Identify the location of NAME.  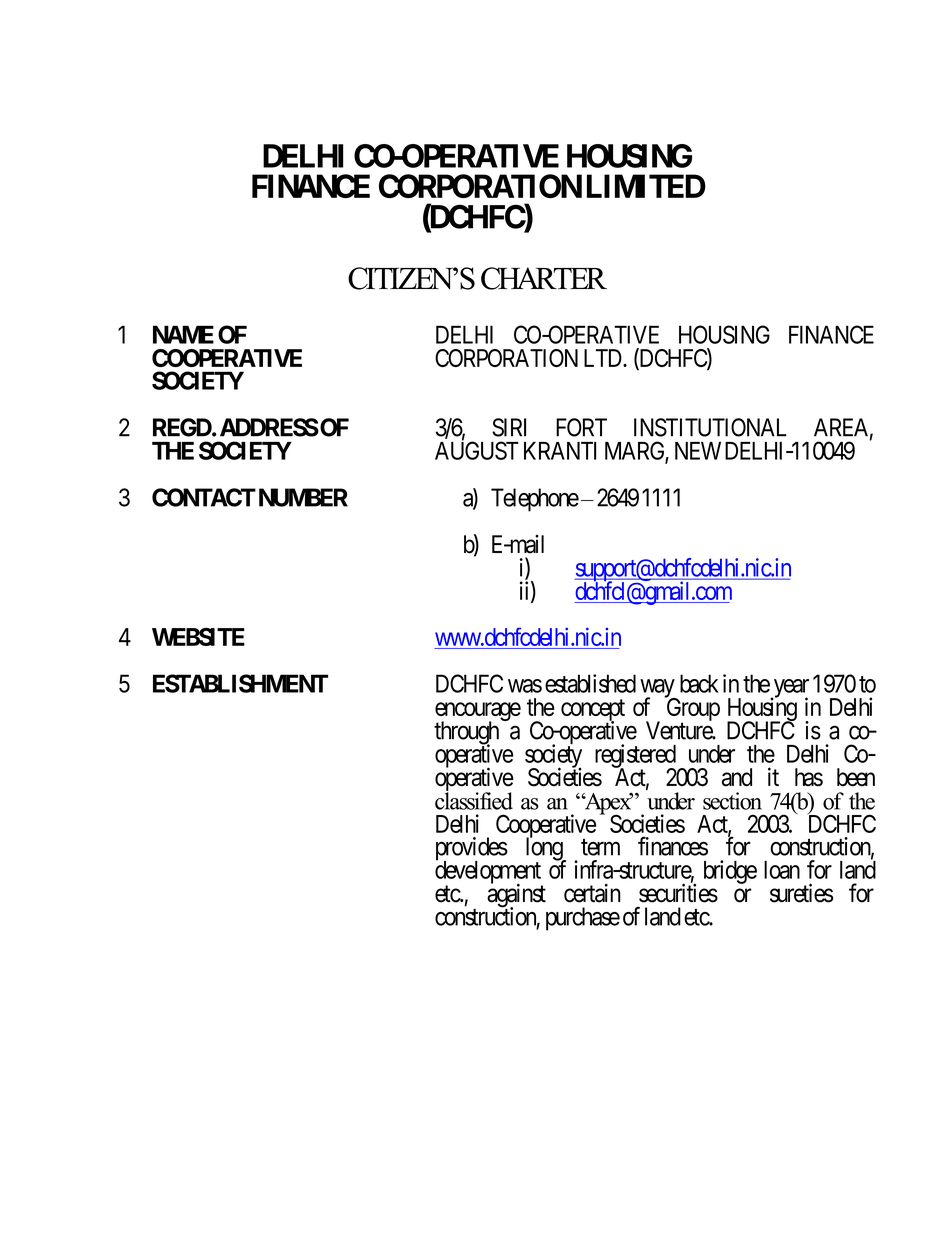
(183, 334).
